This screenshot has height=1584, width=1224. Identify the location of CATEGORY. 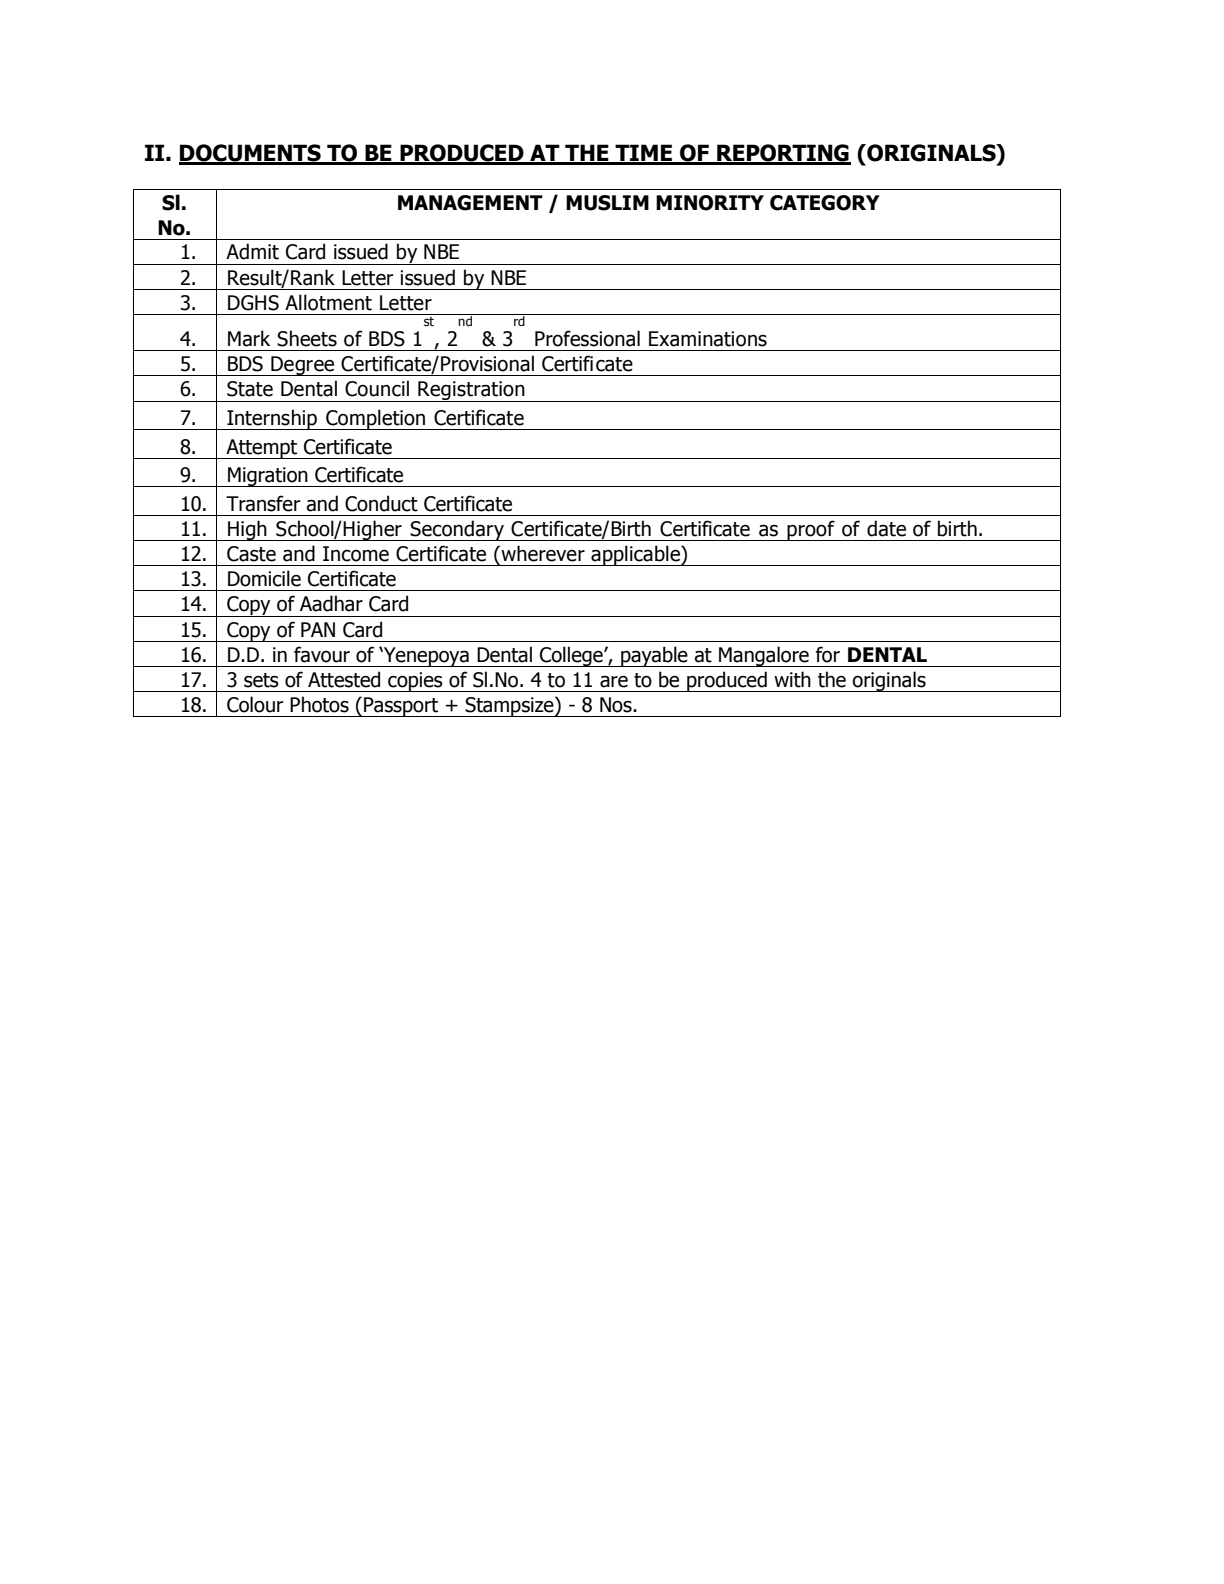
(825, 203).
